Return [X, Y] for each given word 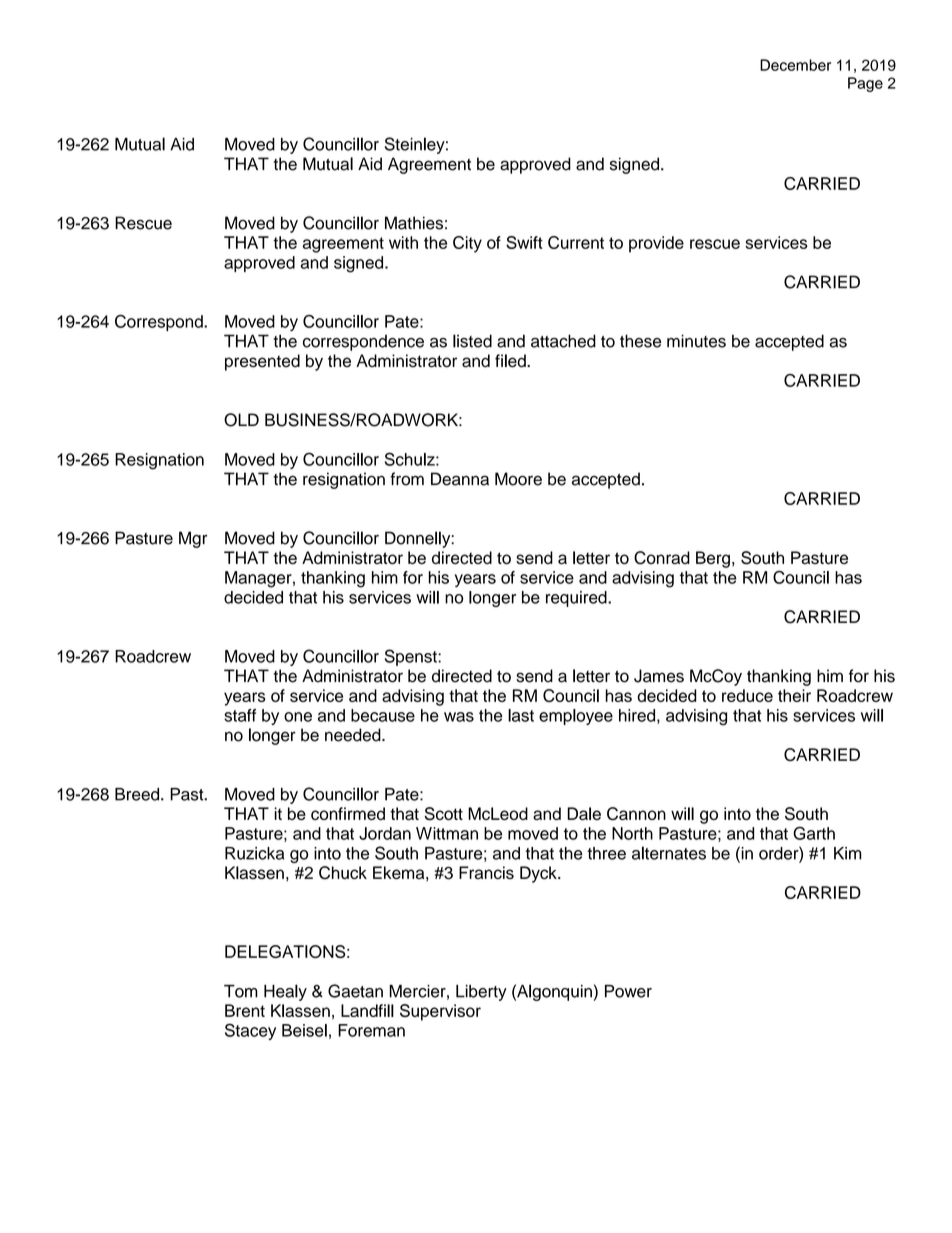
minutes [696, 341]
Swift [524, 242]
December [795, 65]
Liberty [481, 993]
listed [472, 341]
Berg [713, 559]
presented [262, 362]
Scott [444, 814]
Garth [814, 833]
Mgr [193, 539]
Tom [241, 991]
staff [240, 715]
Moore [518, 479]
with [403, 242]
